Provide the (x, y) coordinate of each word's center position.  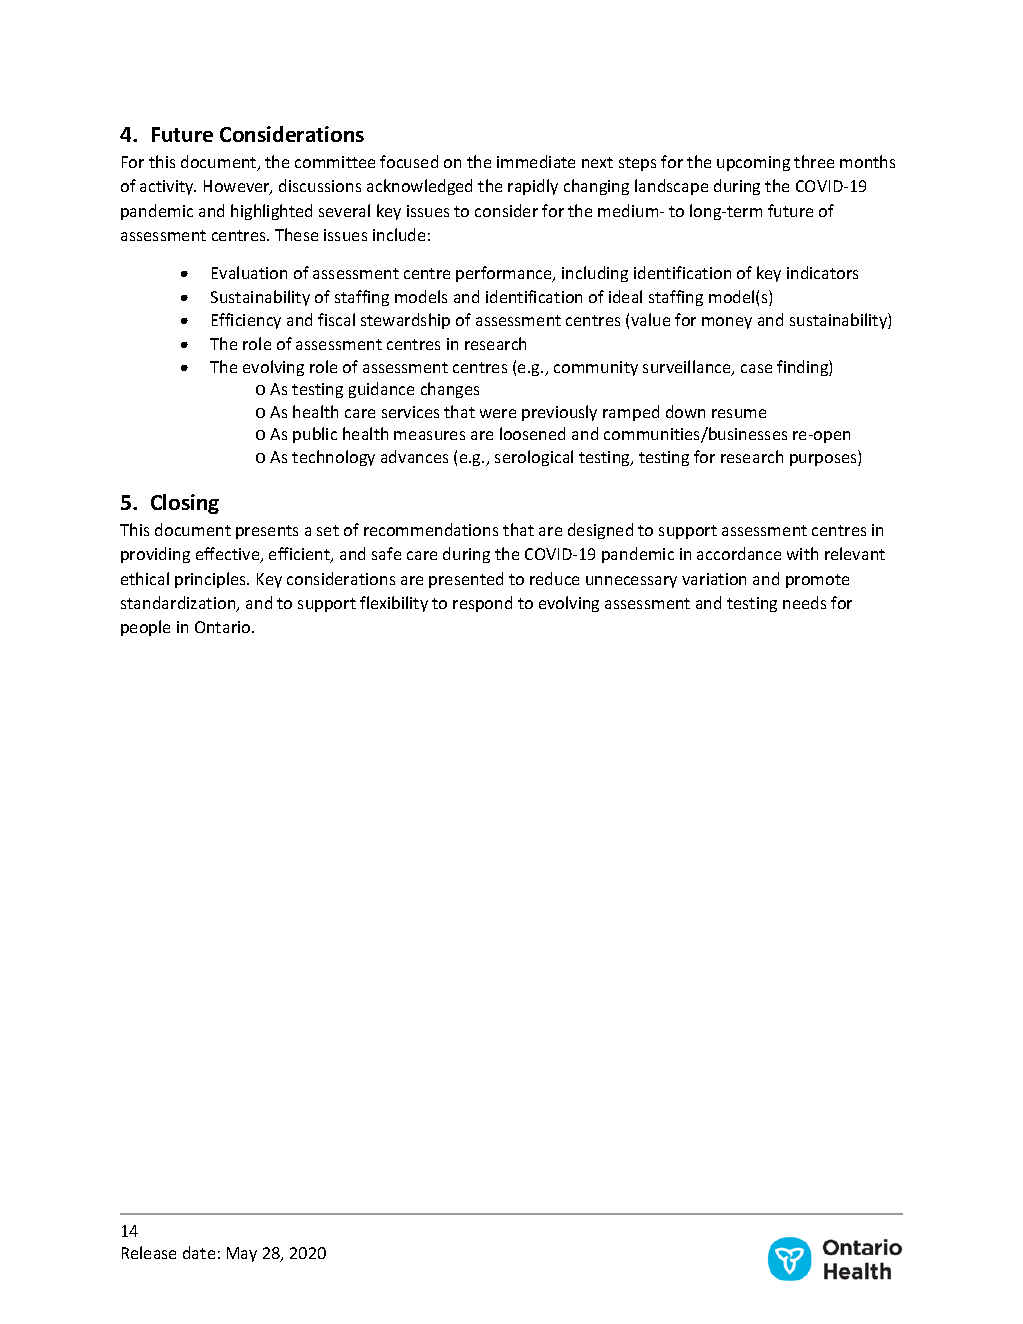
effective (229, 555)
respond (482, 604)
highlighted (271, 212)
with (802, 553)
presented (466, 580)
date (199, 1252)
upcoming (753, 163)
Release (149, 1252)
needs (804, 602)
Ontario (224, 627)
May (242, 1254)
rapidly (533, 187)
